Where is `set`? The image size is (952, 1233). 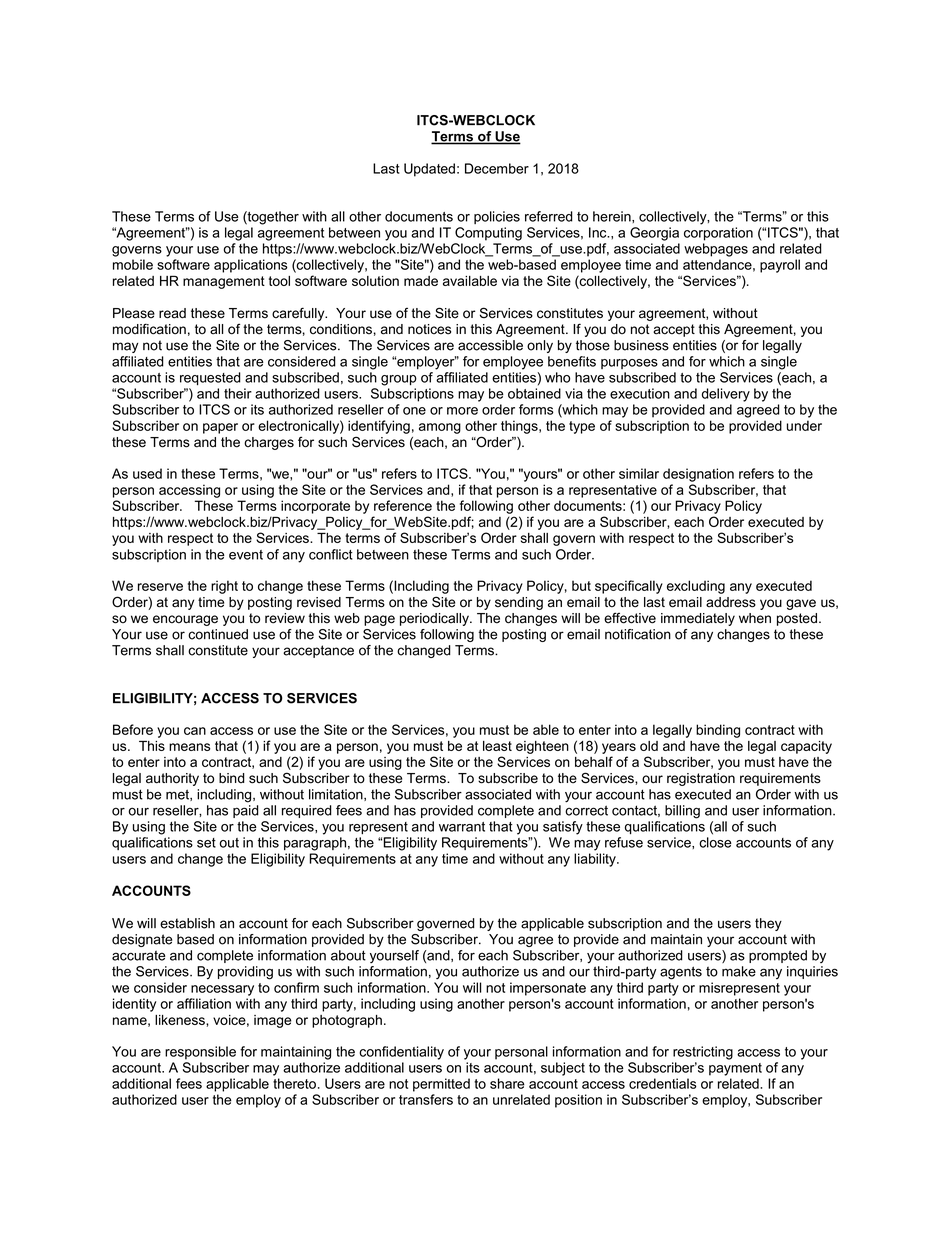 set is located at coordinates (206, 843).
